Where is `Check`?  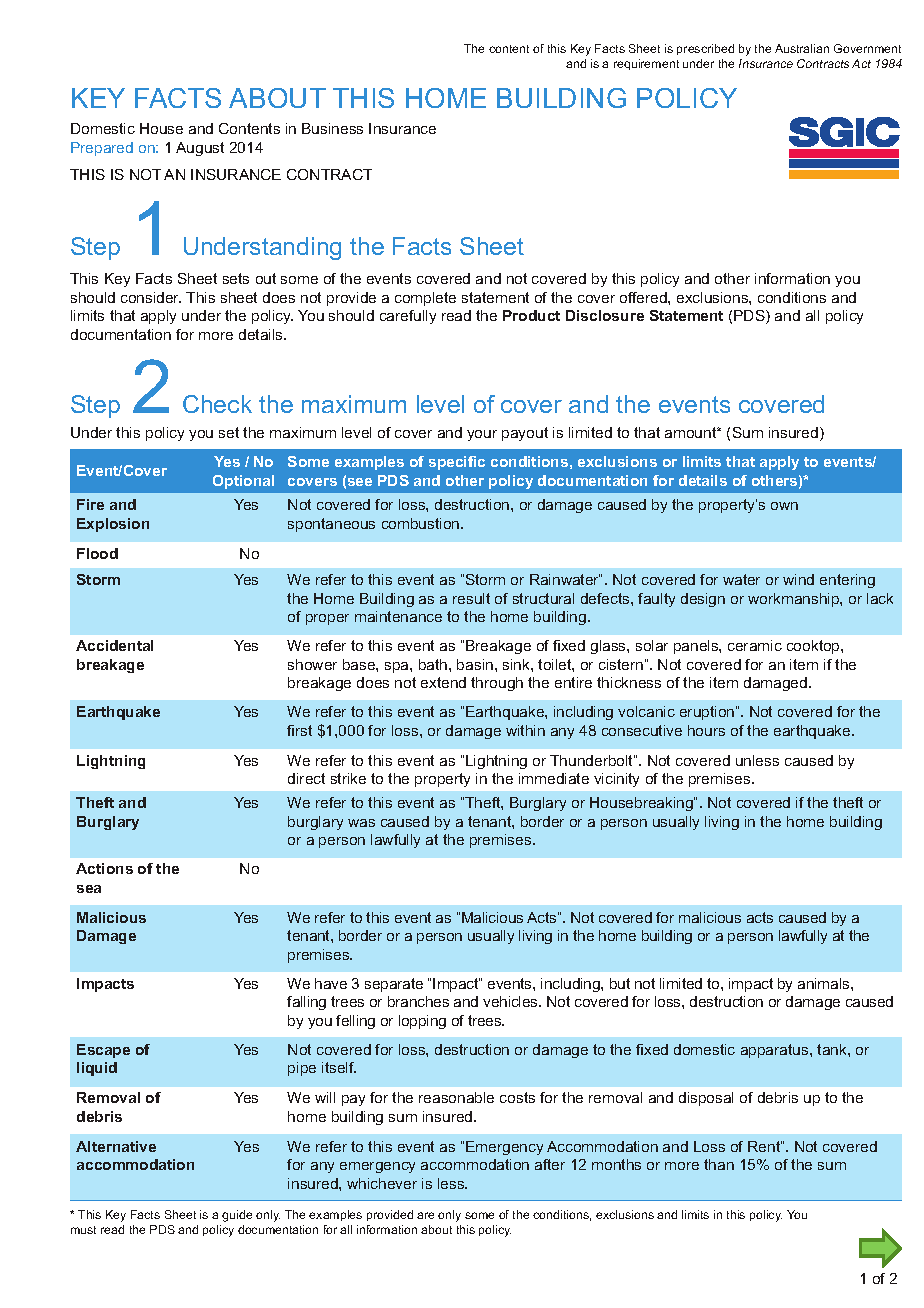 Check is located at coordinates (217, 404).
